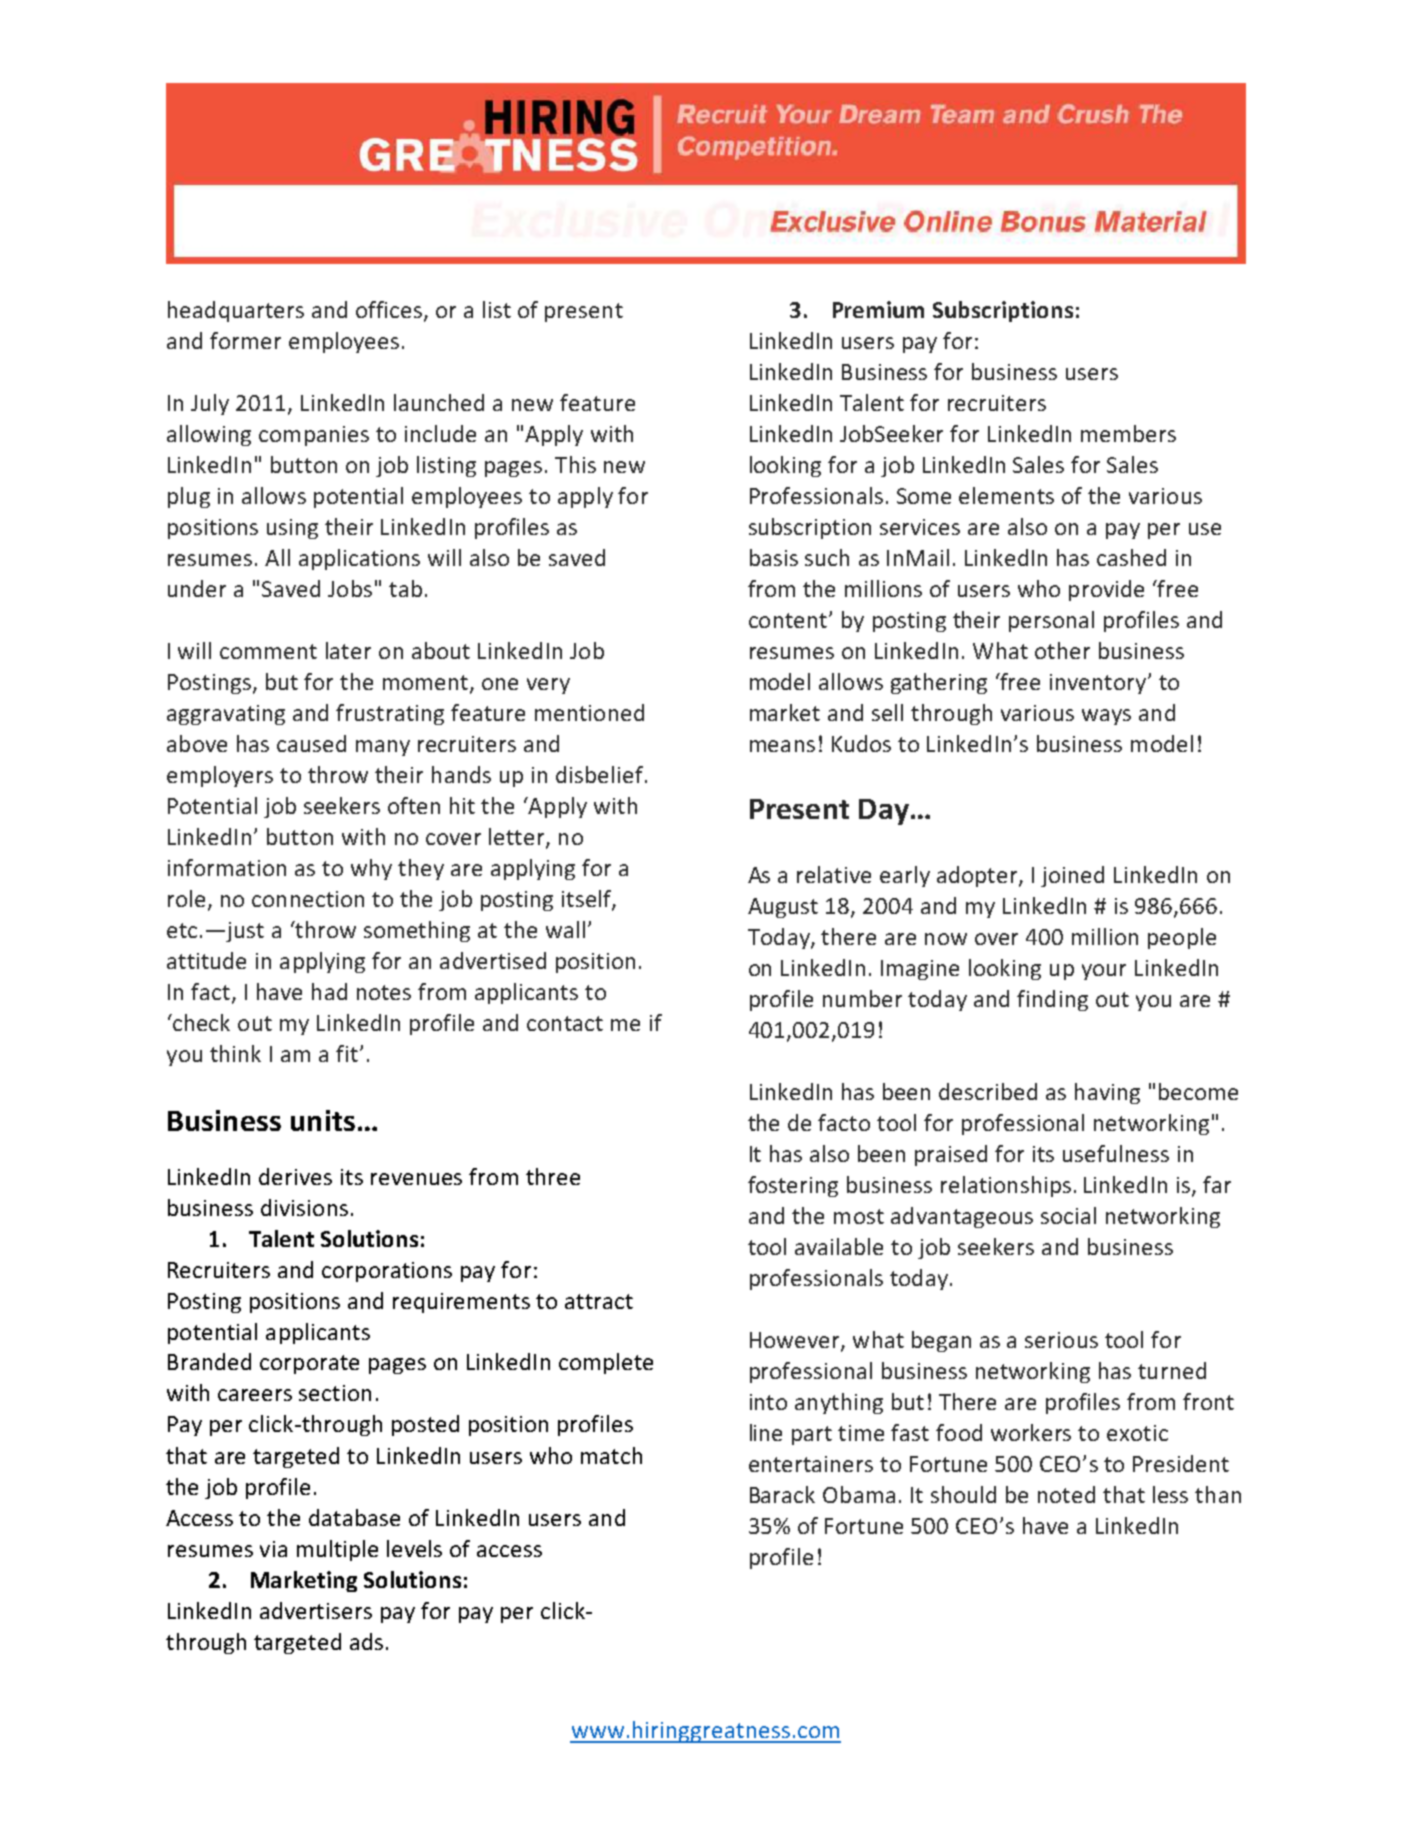  I want to click on Premium, so click(878, 309).
